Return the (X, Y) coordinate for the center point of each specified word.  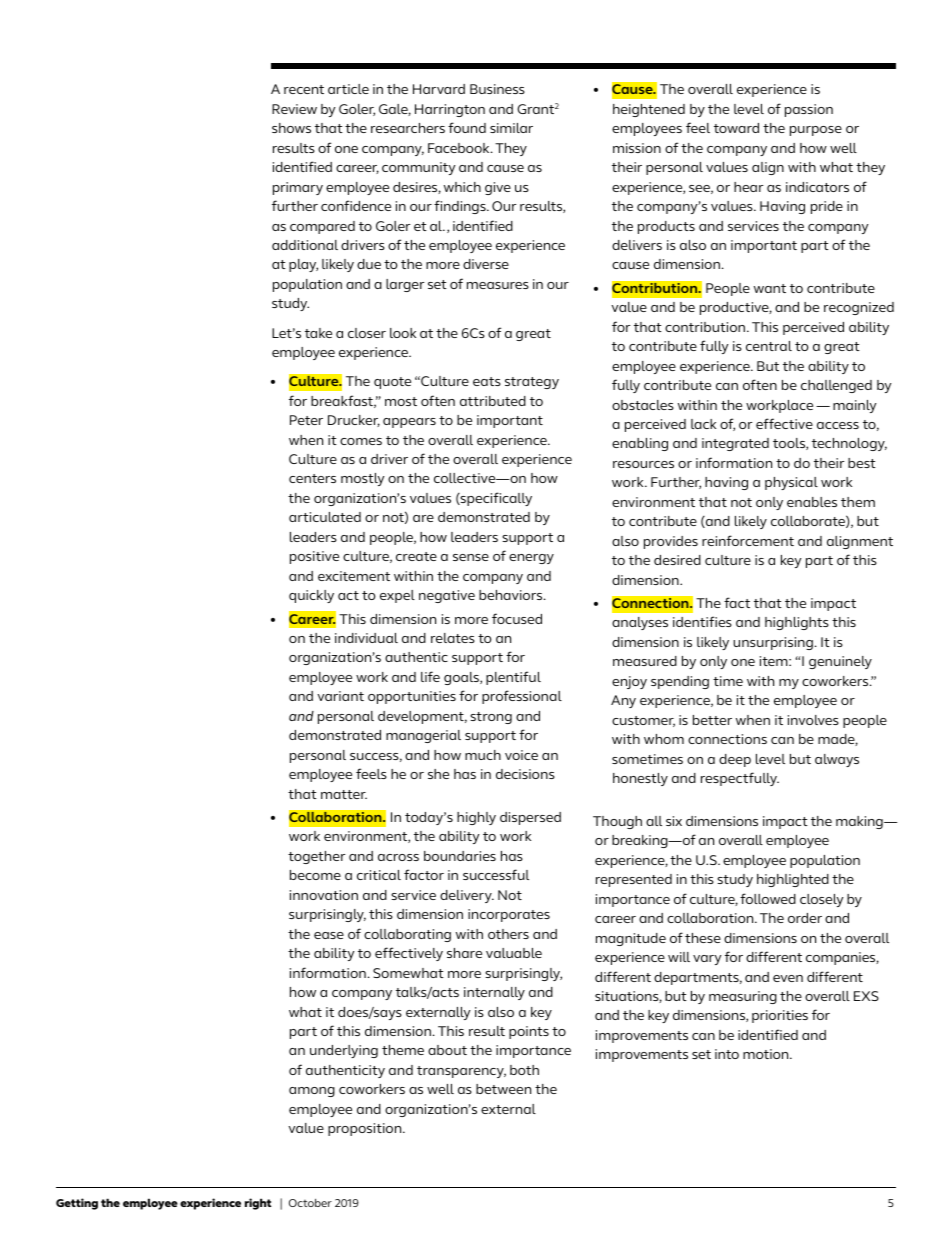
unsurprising (773, 643)
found (467, 127)
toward (736, 128)
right (258, 1204)
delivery (467, 896)
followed (768, 898)
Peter (306, 420)
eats (487, 381)
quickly (311, 596)
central (769, 346)
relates (453, 638)
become (315, 875)
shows (291, 128)
